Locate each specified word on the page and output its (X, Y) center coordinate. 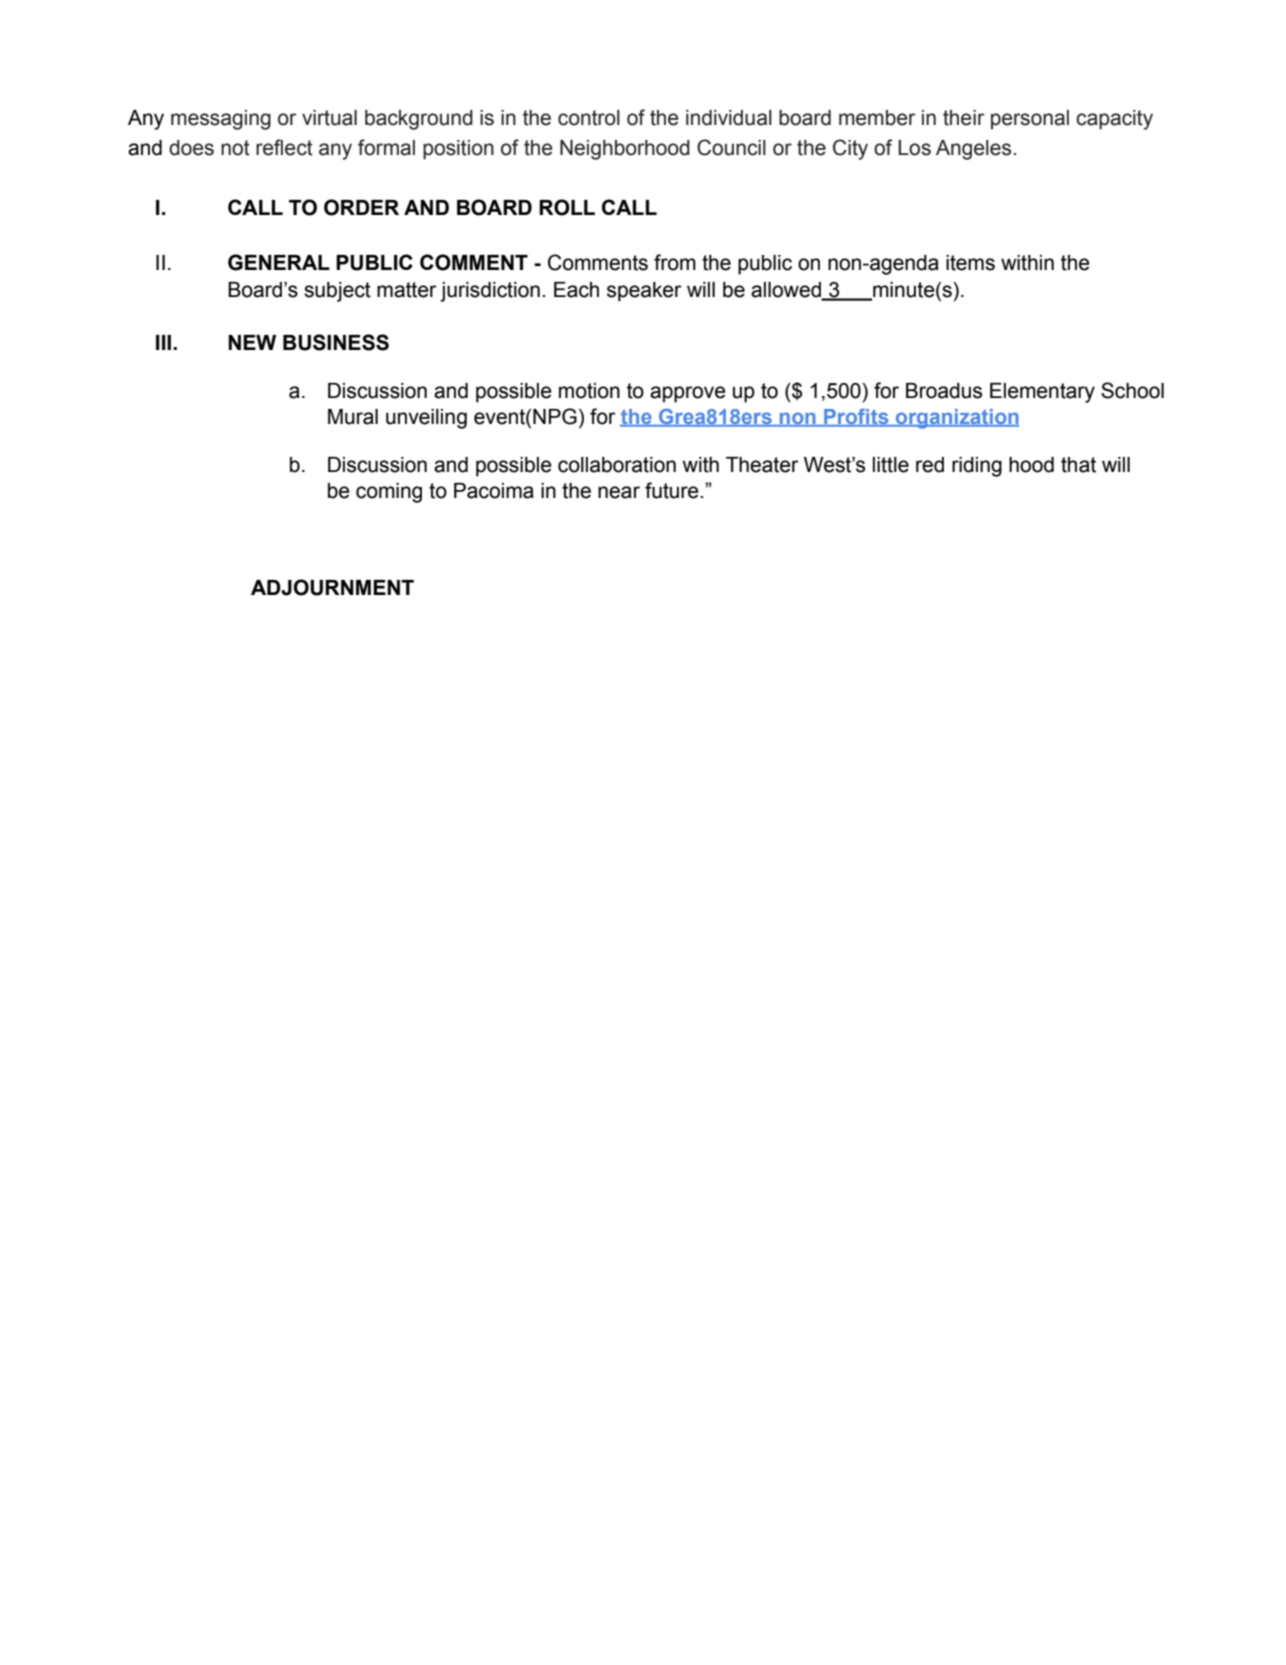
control (589, 118)
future (673, 490)
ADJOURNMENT (332, 587)
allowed (787, 290)
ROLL (567, 207)
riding (977, 467)
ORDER (361, 207)
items (970, 263)
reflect (284, 147)
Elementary (1042, 393)
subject (337, 292)
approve (688, 394)
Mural (353, 417)
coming (389, 493)
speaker (644, 292)
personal (1030, 120)
